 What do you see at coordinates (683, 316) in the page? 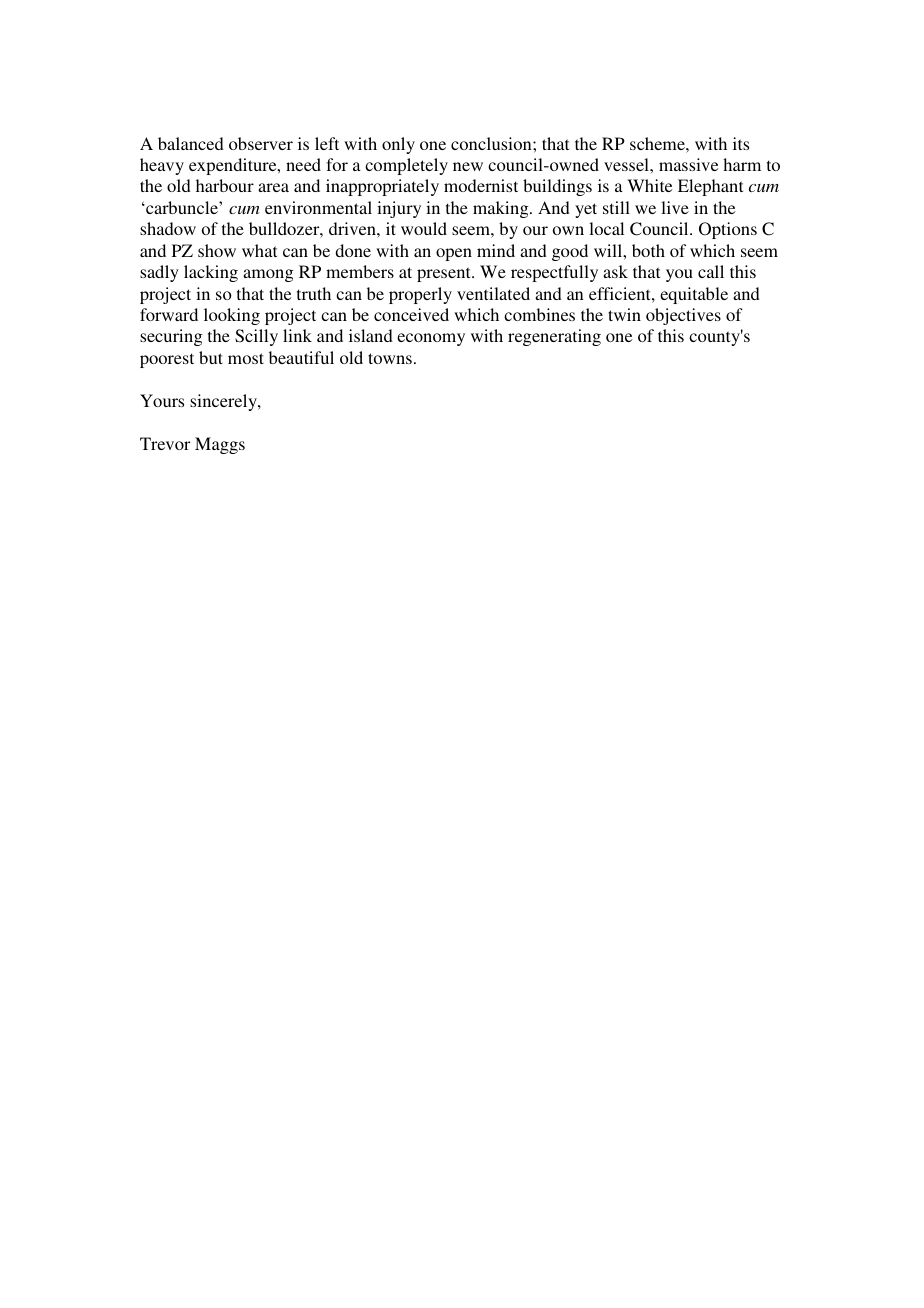
I see `objectives` at bounding box center [683, 316].
